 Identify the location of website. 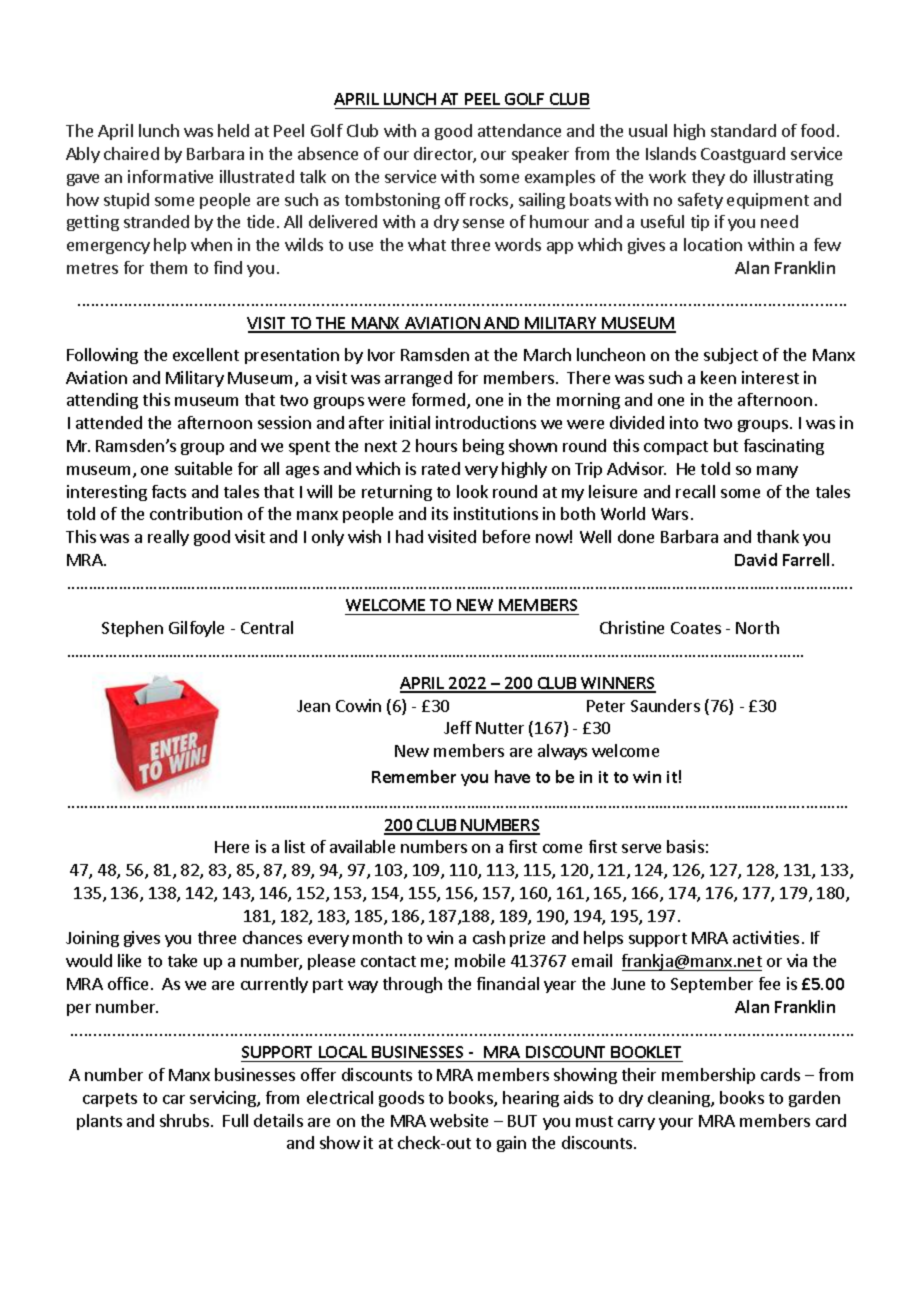
(459, 1120).
